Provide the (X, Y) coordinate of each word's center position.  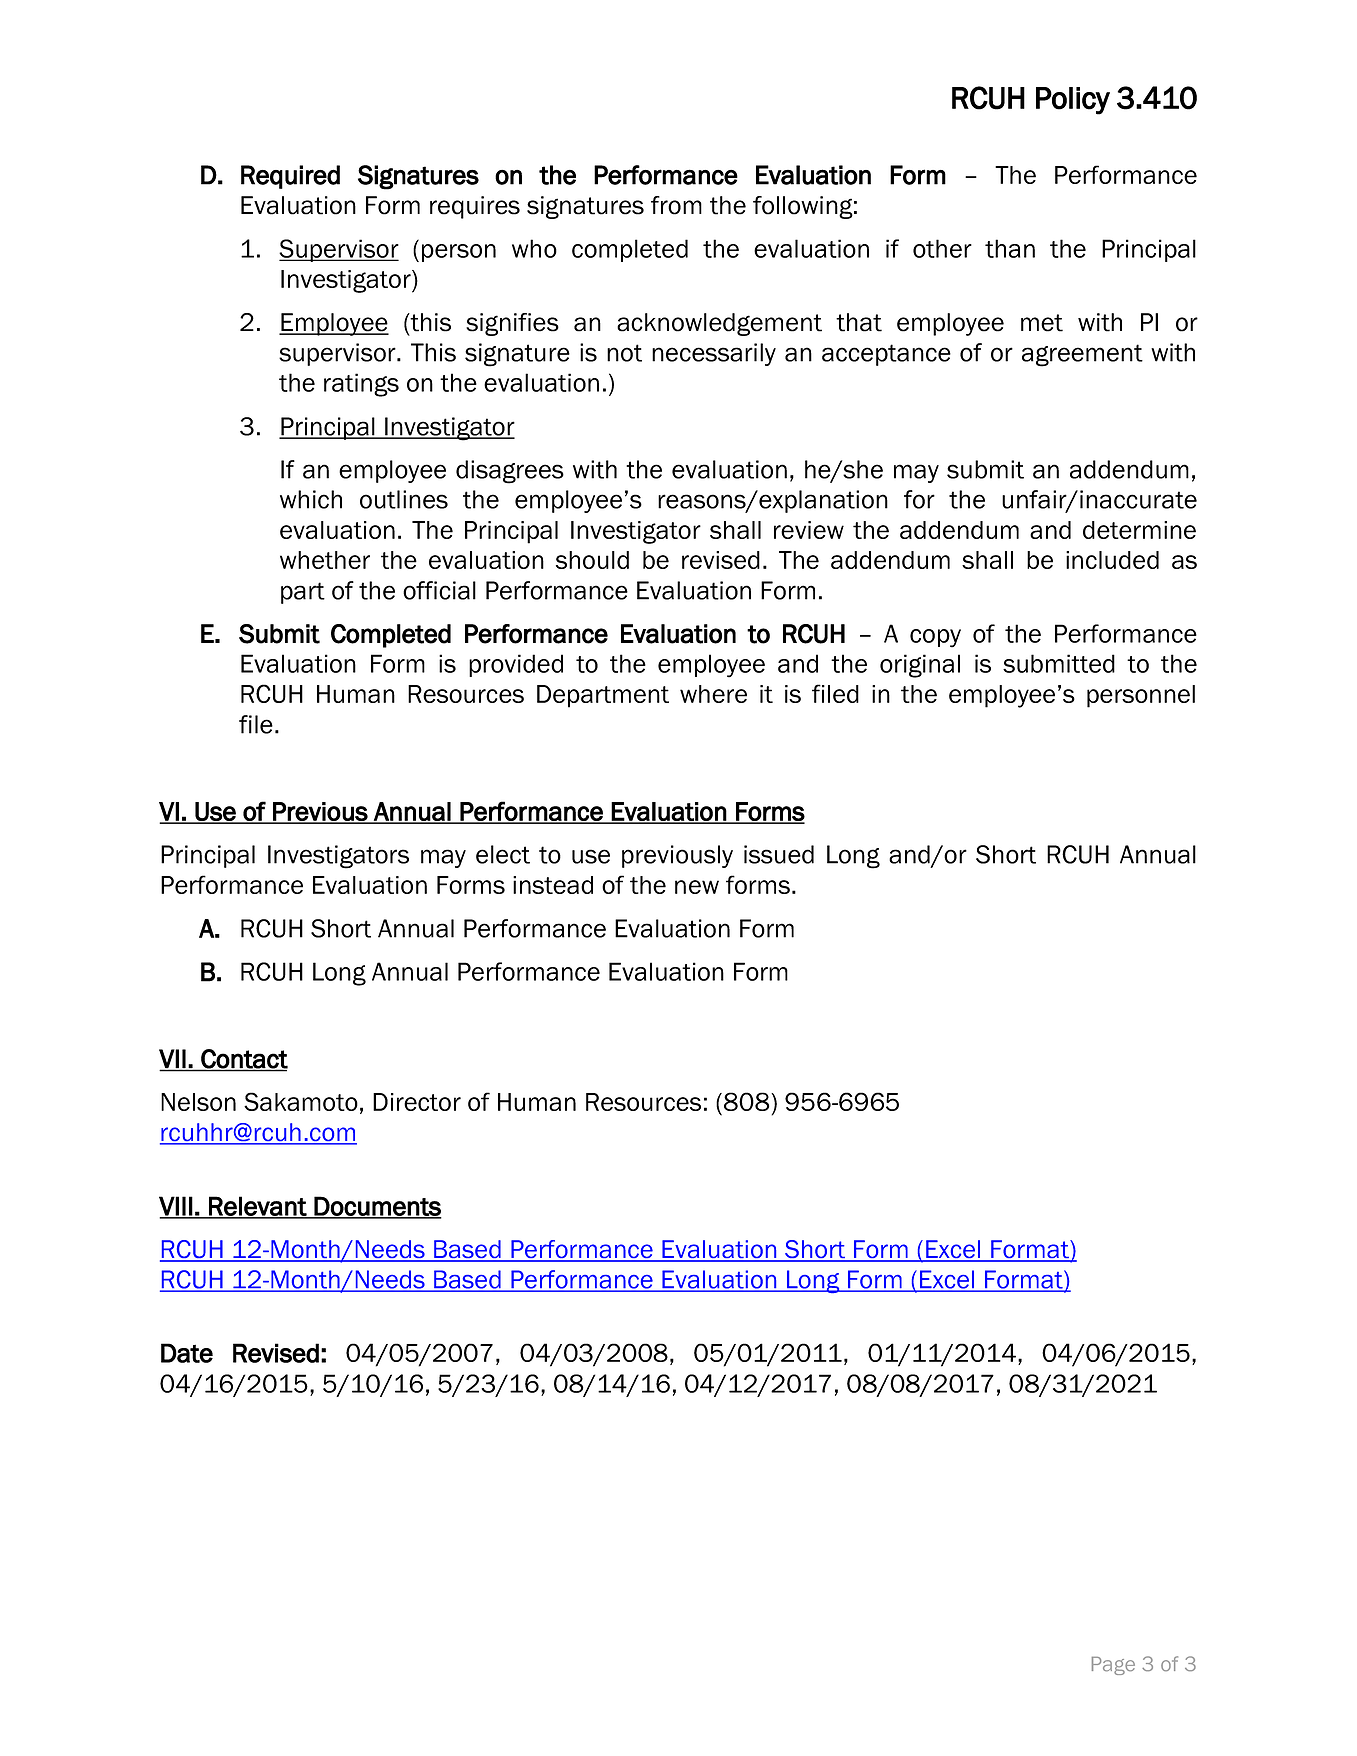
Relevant (257, 1207)
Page (1113, 1666)
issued (779, 854)
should (592, 560)
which (311, 499)
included (1112, 560)
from (676, 205)
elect (503, 854)
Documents (377, 1207)
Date (187, 1353)
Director (417, 1102)
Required (290, 177)
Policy (1073, 101)
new (697, 887)
